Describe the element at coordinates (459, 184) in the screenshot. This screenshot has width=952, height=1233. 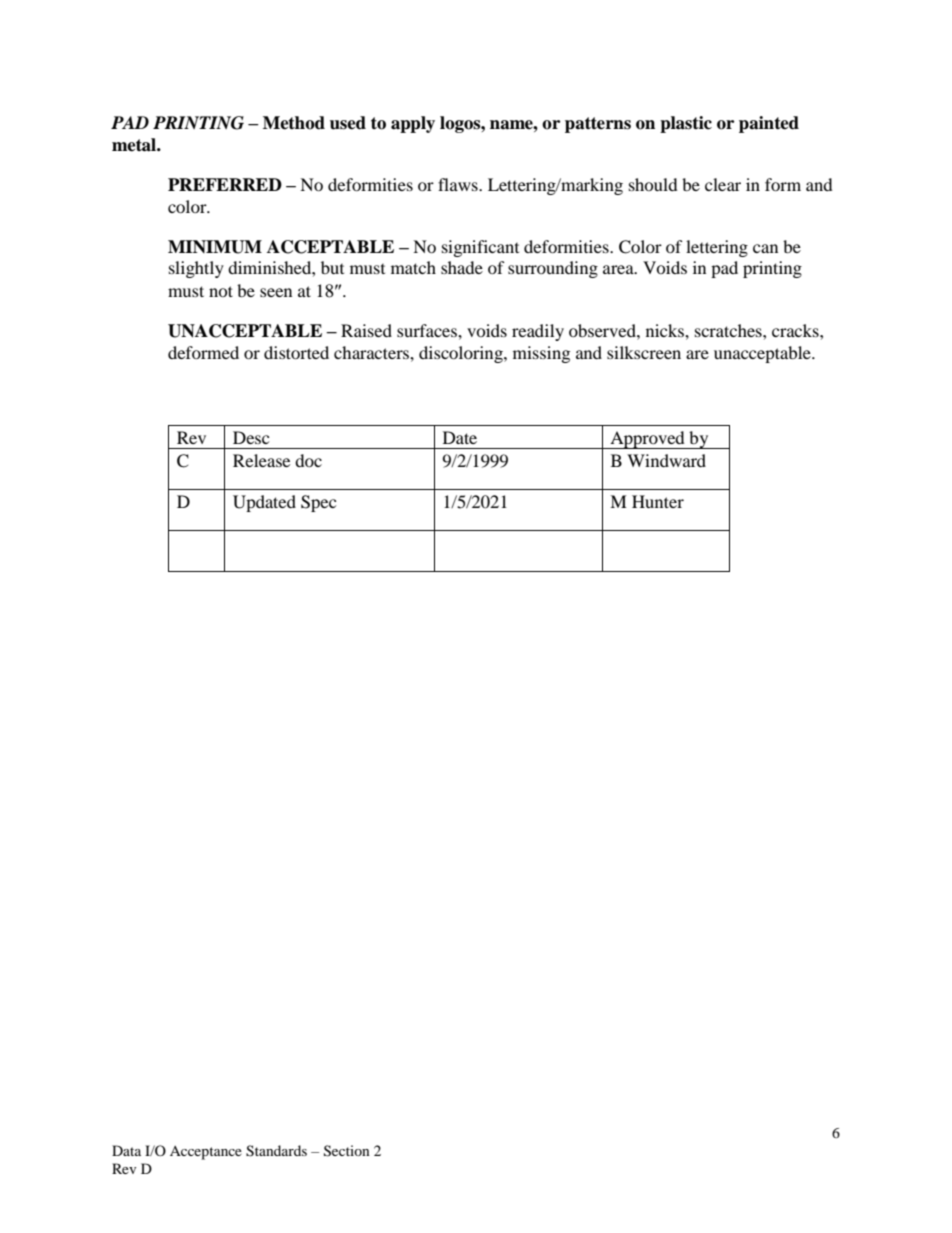
I see `flaws` at that location.
